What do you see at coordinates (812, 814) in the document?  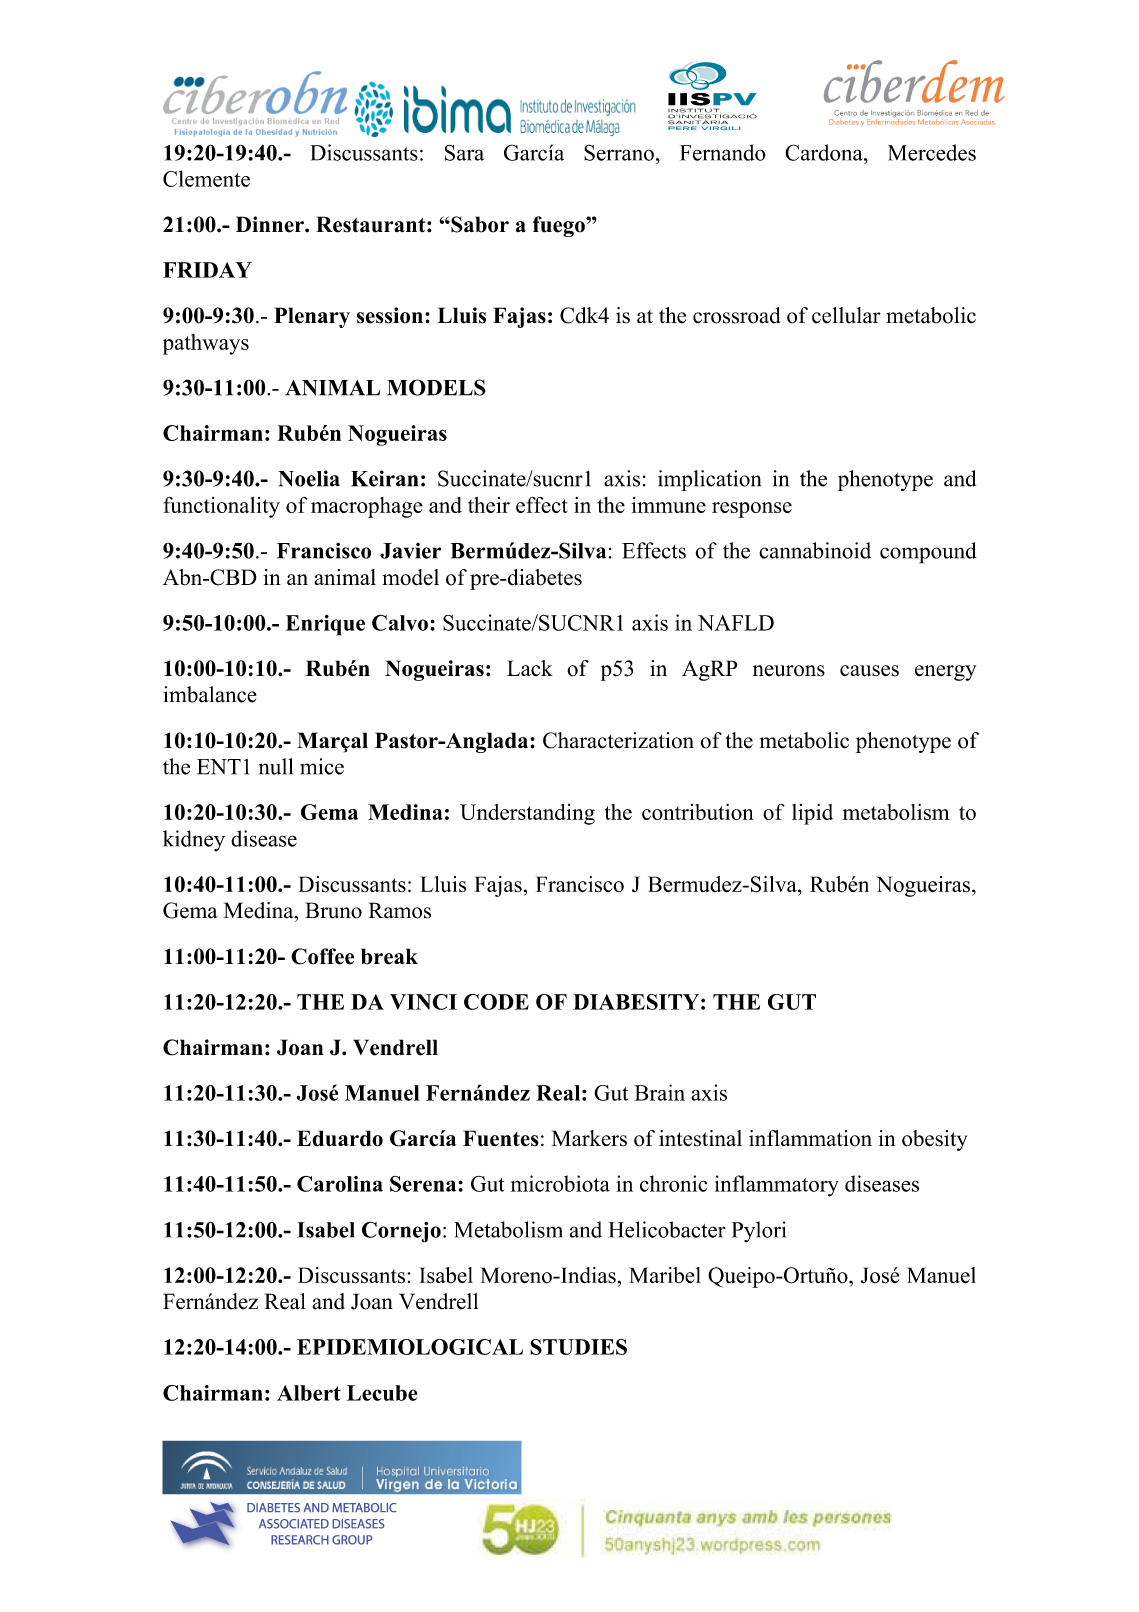 I see `lipid` at bounding box center [812, 814].
